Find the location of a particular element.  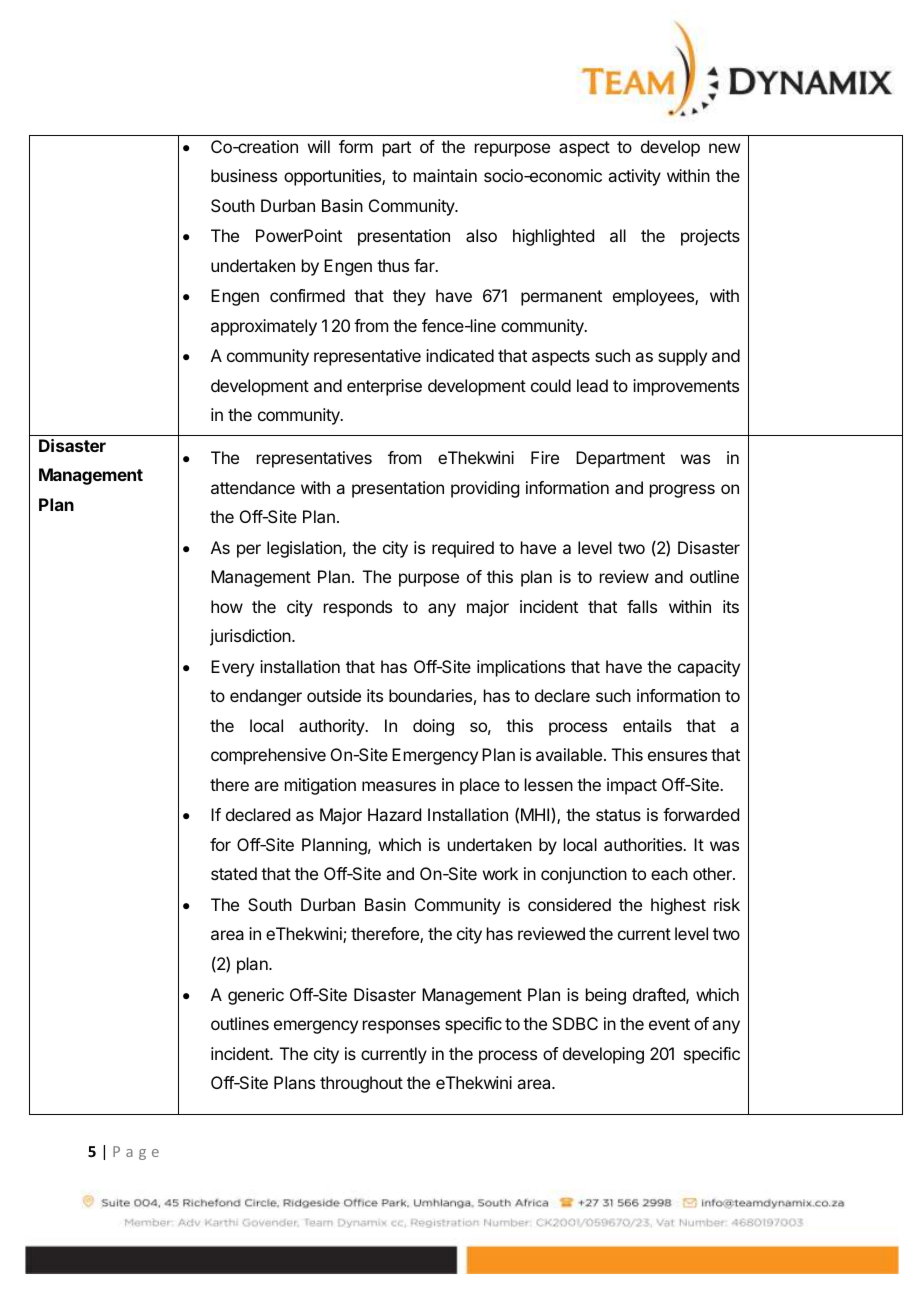

event is located at coordinates (669, 1024).
